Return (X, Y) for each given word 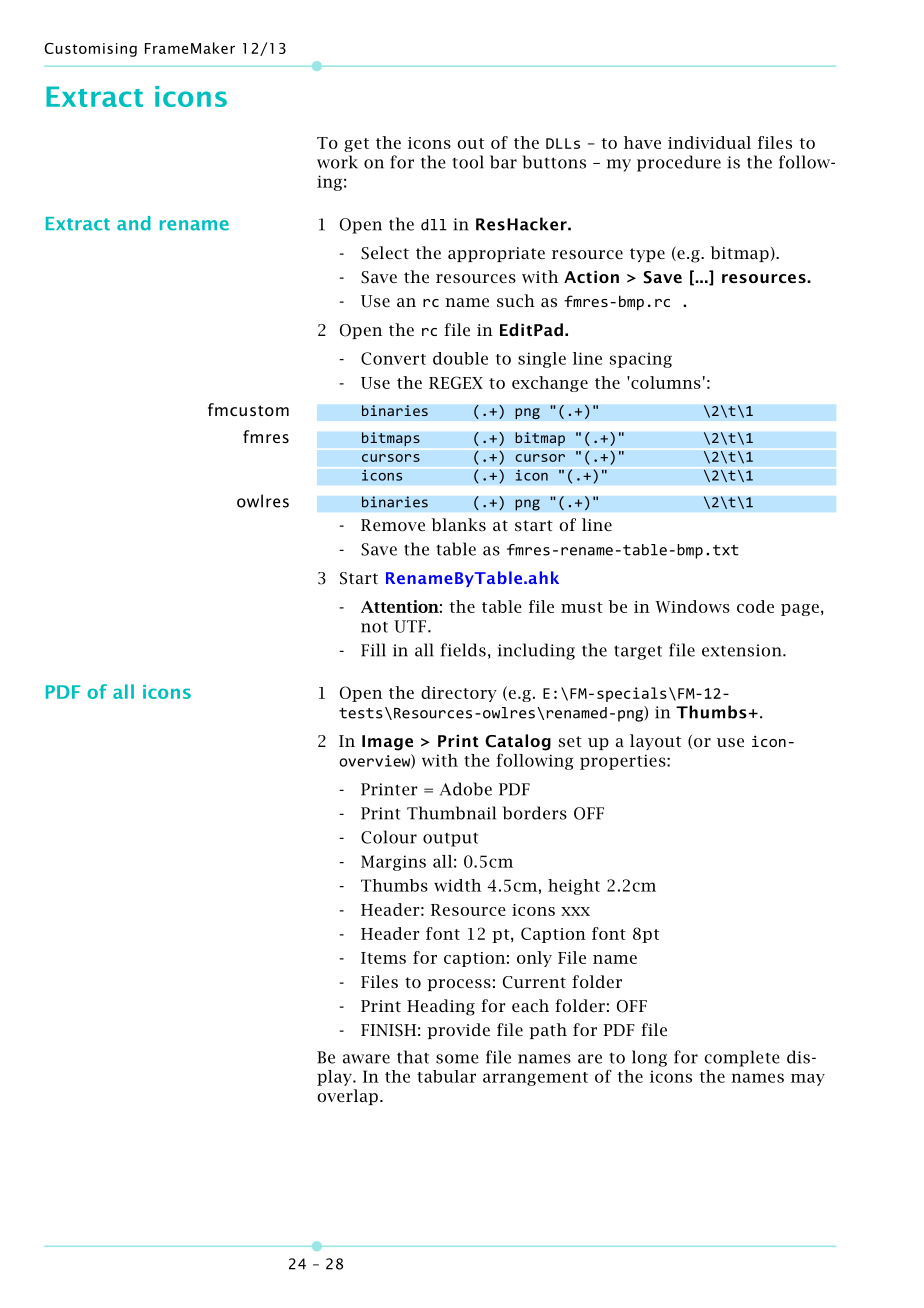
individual (709, 142)
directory (459, 694)
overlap (347, 1097)
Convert (393, 358)
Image (387, 743)
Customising (90, 50)
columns (665, 382)
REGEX (456, 382)
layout (655, 742)
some (457, 1059)
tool (468, 162)
